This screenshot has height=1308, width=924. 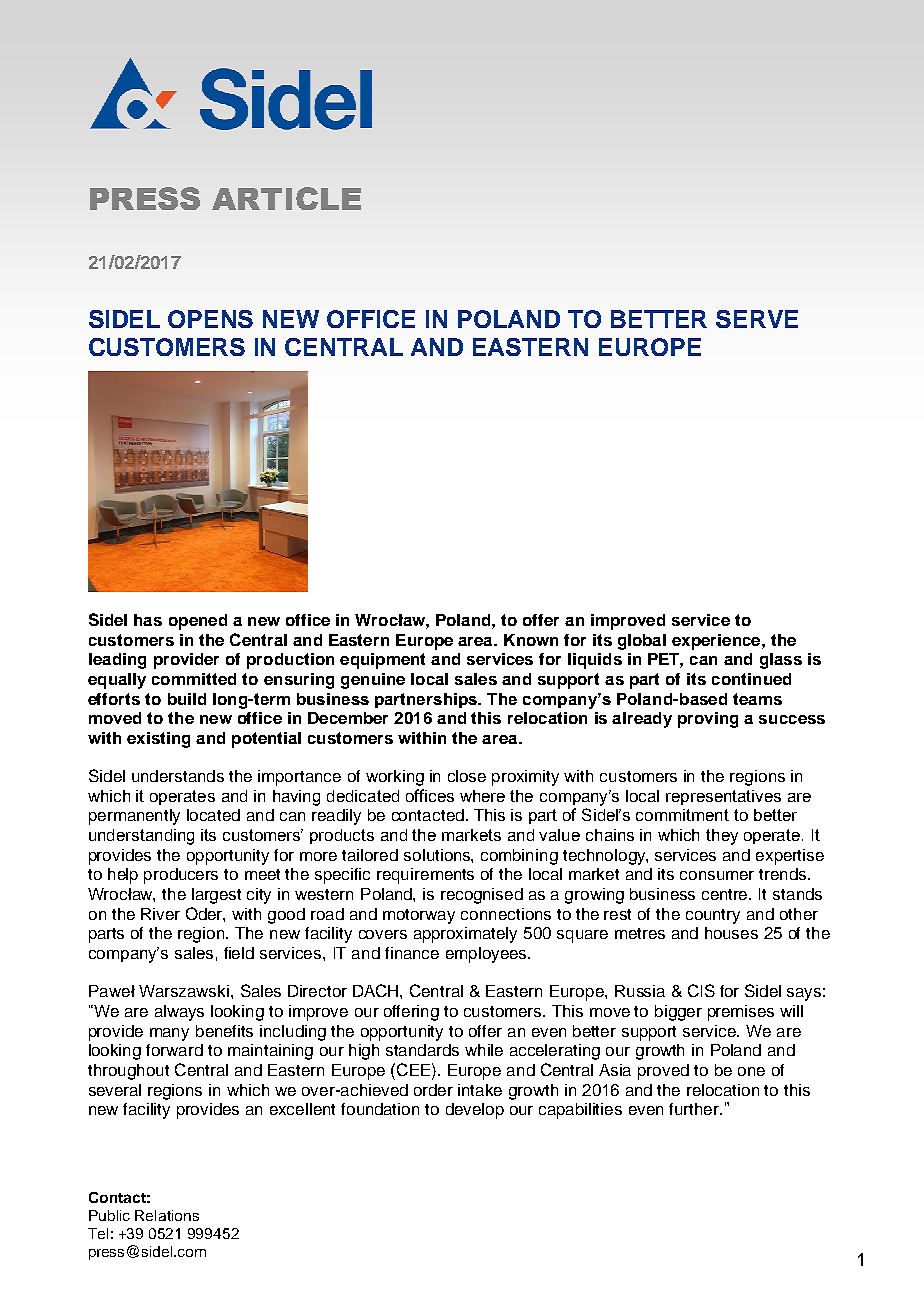 What do you see at coordinates (198, 622) in the screenshot?
I see `opened` at bounding box center [198, 622].
